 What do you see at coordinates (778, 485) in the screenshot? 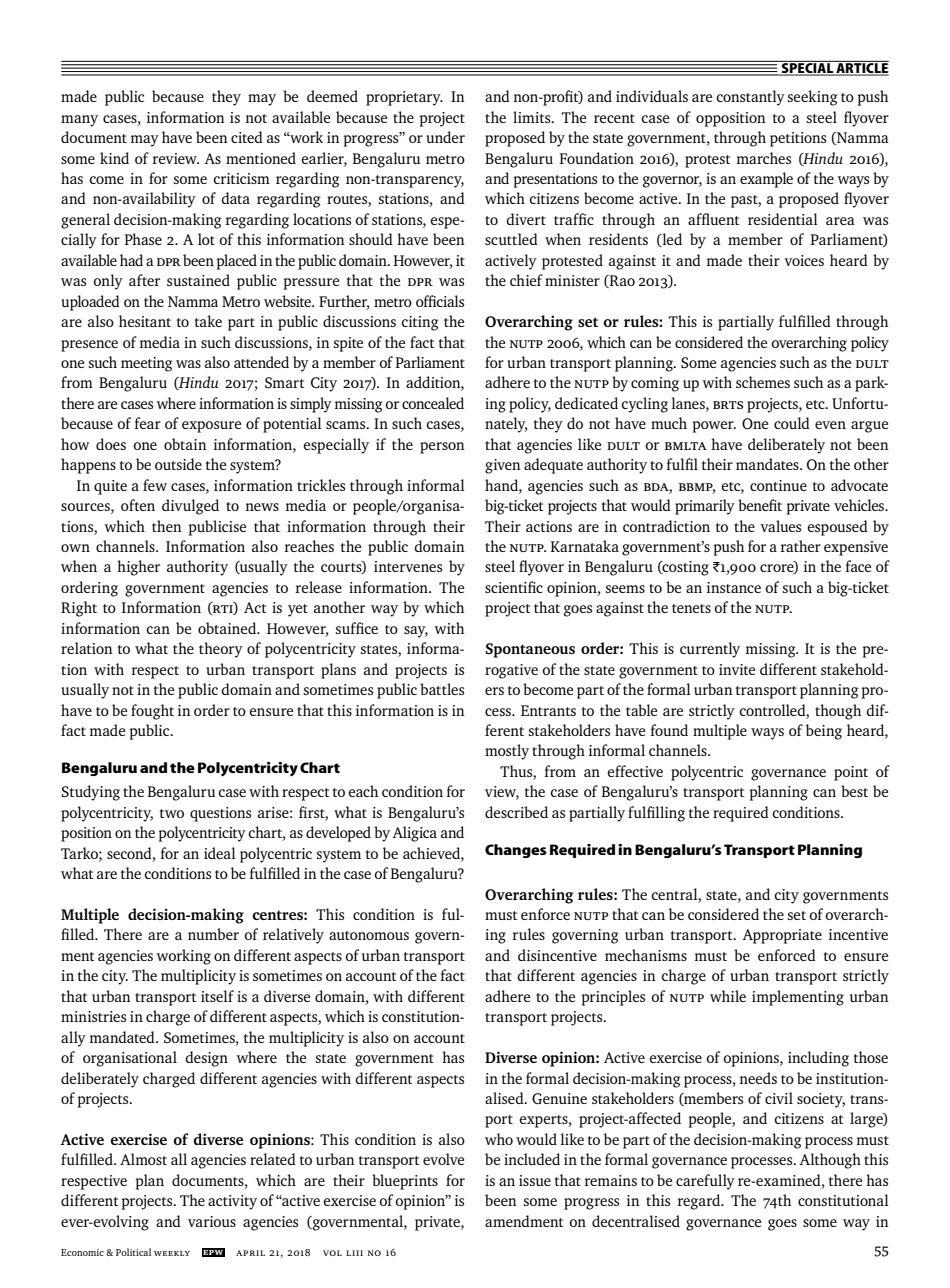
I see `continue` at bounding box center [778, 485].
